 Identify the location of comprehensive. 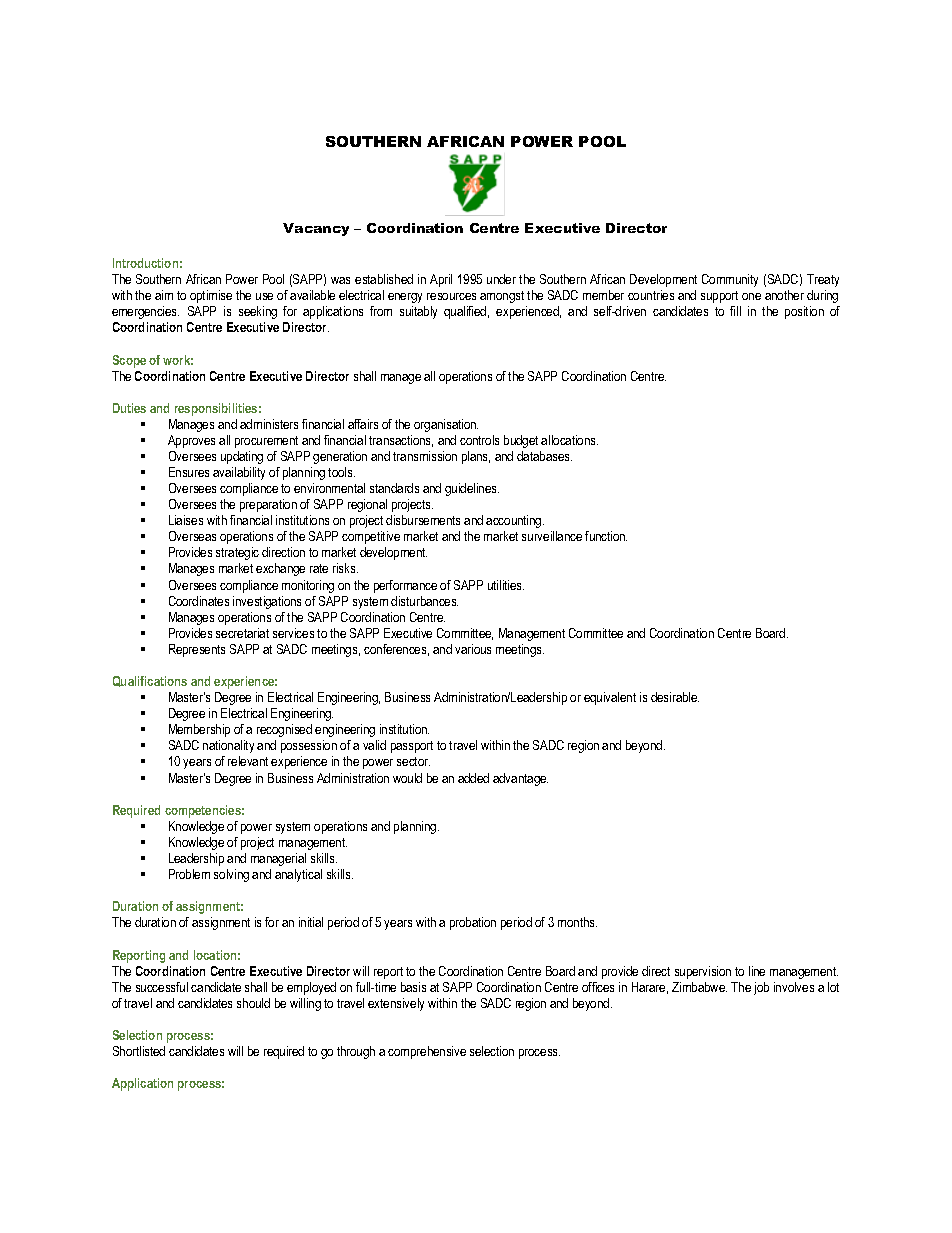
(427, 1052).
